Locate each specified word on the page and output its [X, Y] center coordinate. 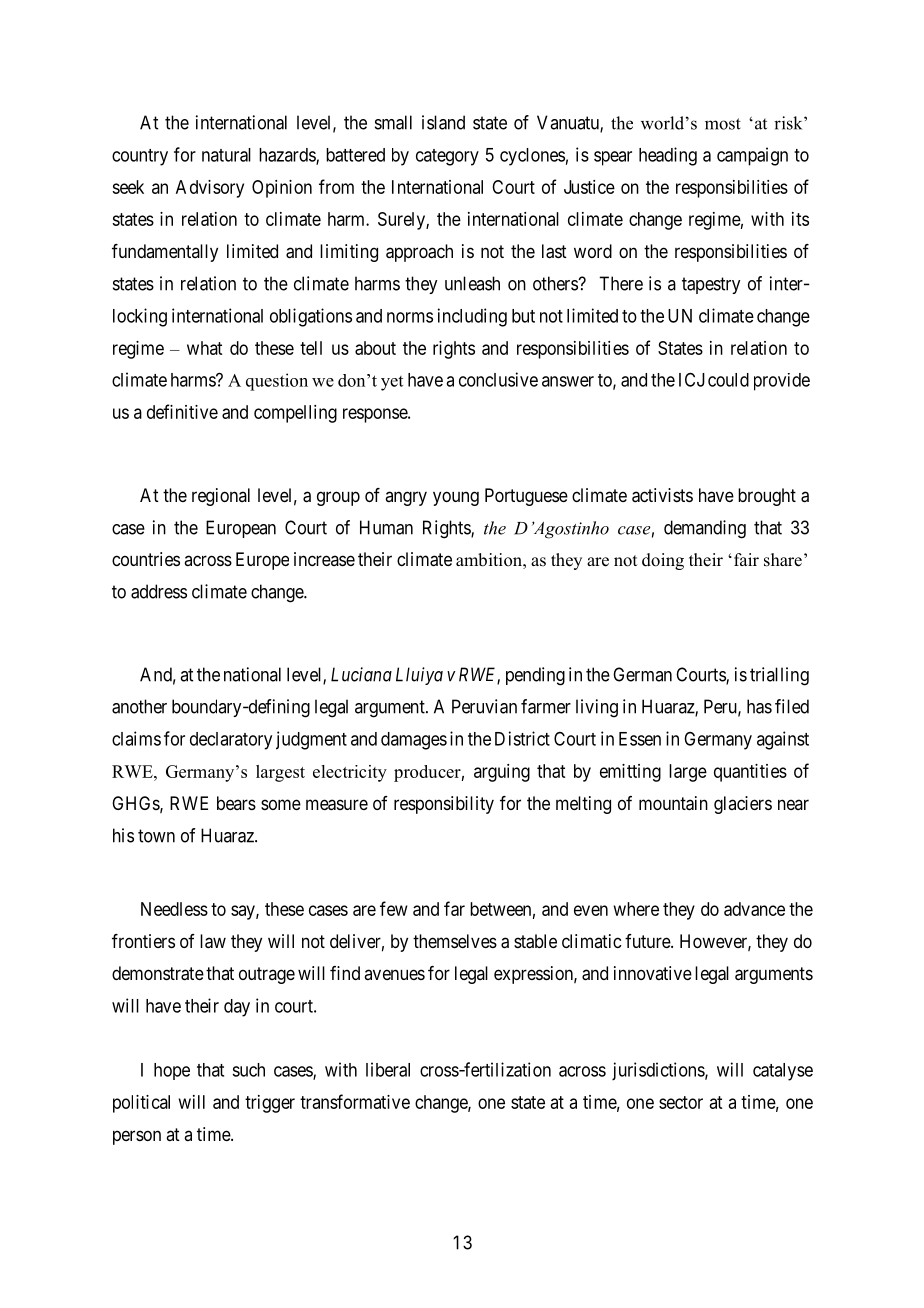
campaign [752, 156]
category [447, 157]
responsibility [444, 805]
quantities [750, 773]
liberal [388, 1069]
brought [767, 497]
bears [236, 803]
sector [681, 1102]
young [456, 498]
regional [221, 497]
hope [172, 1071]
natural [226, 155]
